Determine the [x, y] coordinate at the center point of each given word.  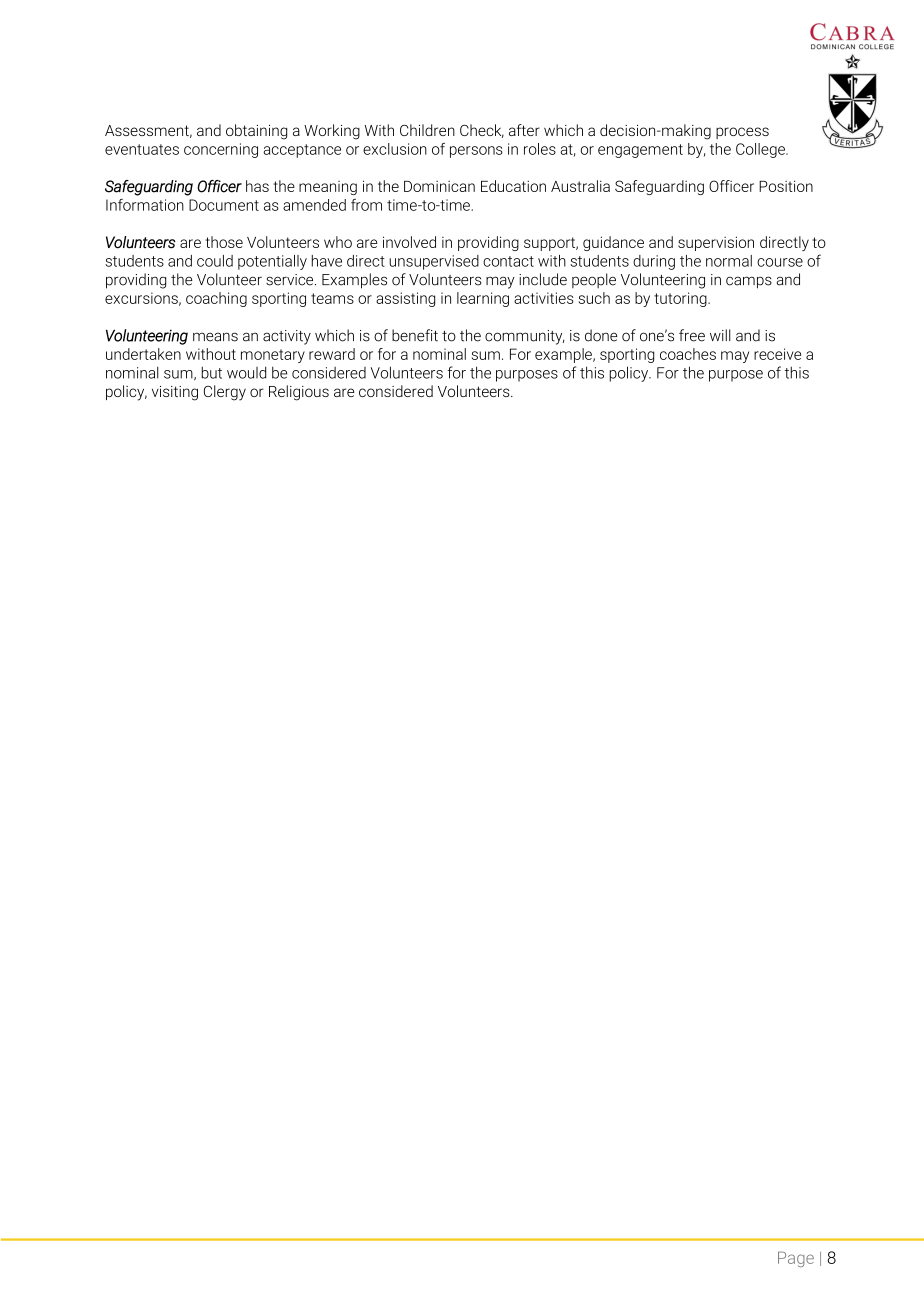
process [742, 133]
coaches [688, 354]
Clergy [225, 393]
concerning [221, 150]
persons [476, 152]
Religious [299, 393]
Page [796, 1259]
